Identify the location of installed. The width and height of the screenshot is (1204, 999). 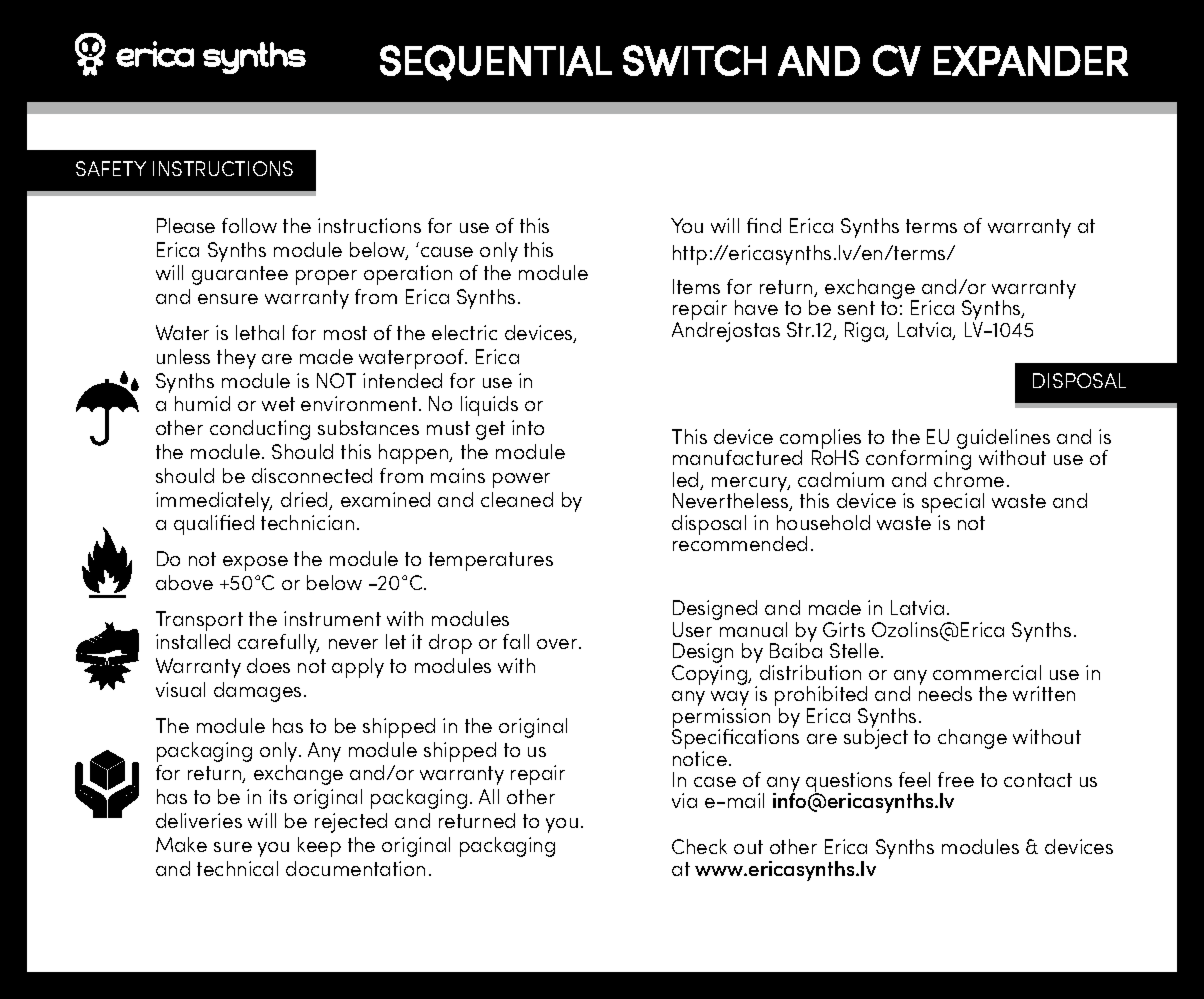
(193, 641).
